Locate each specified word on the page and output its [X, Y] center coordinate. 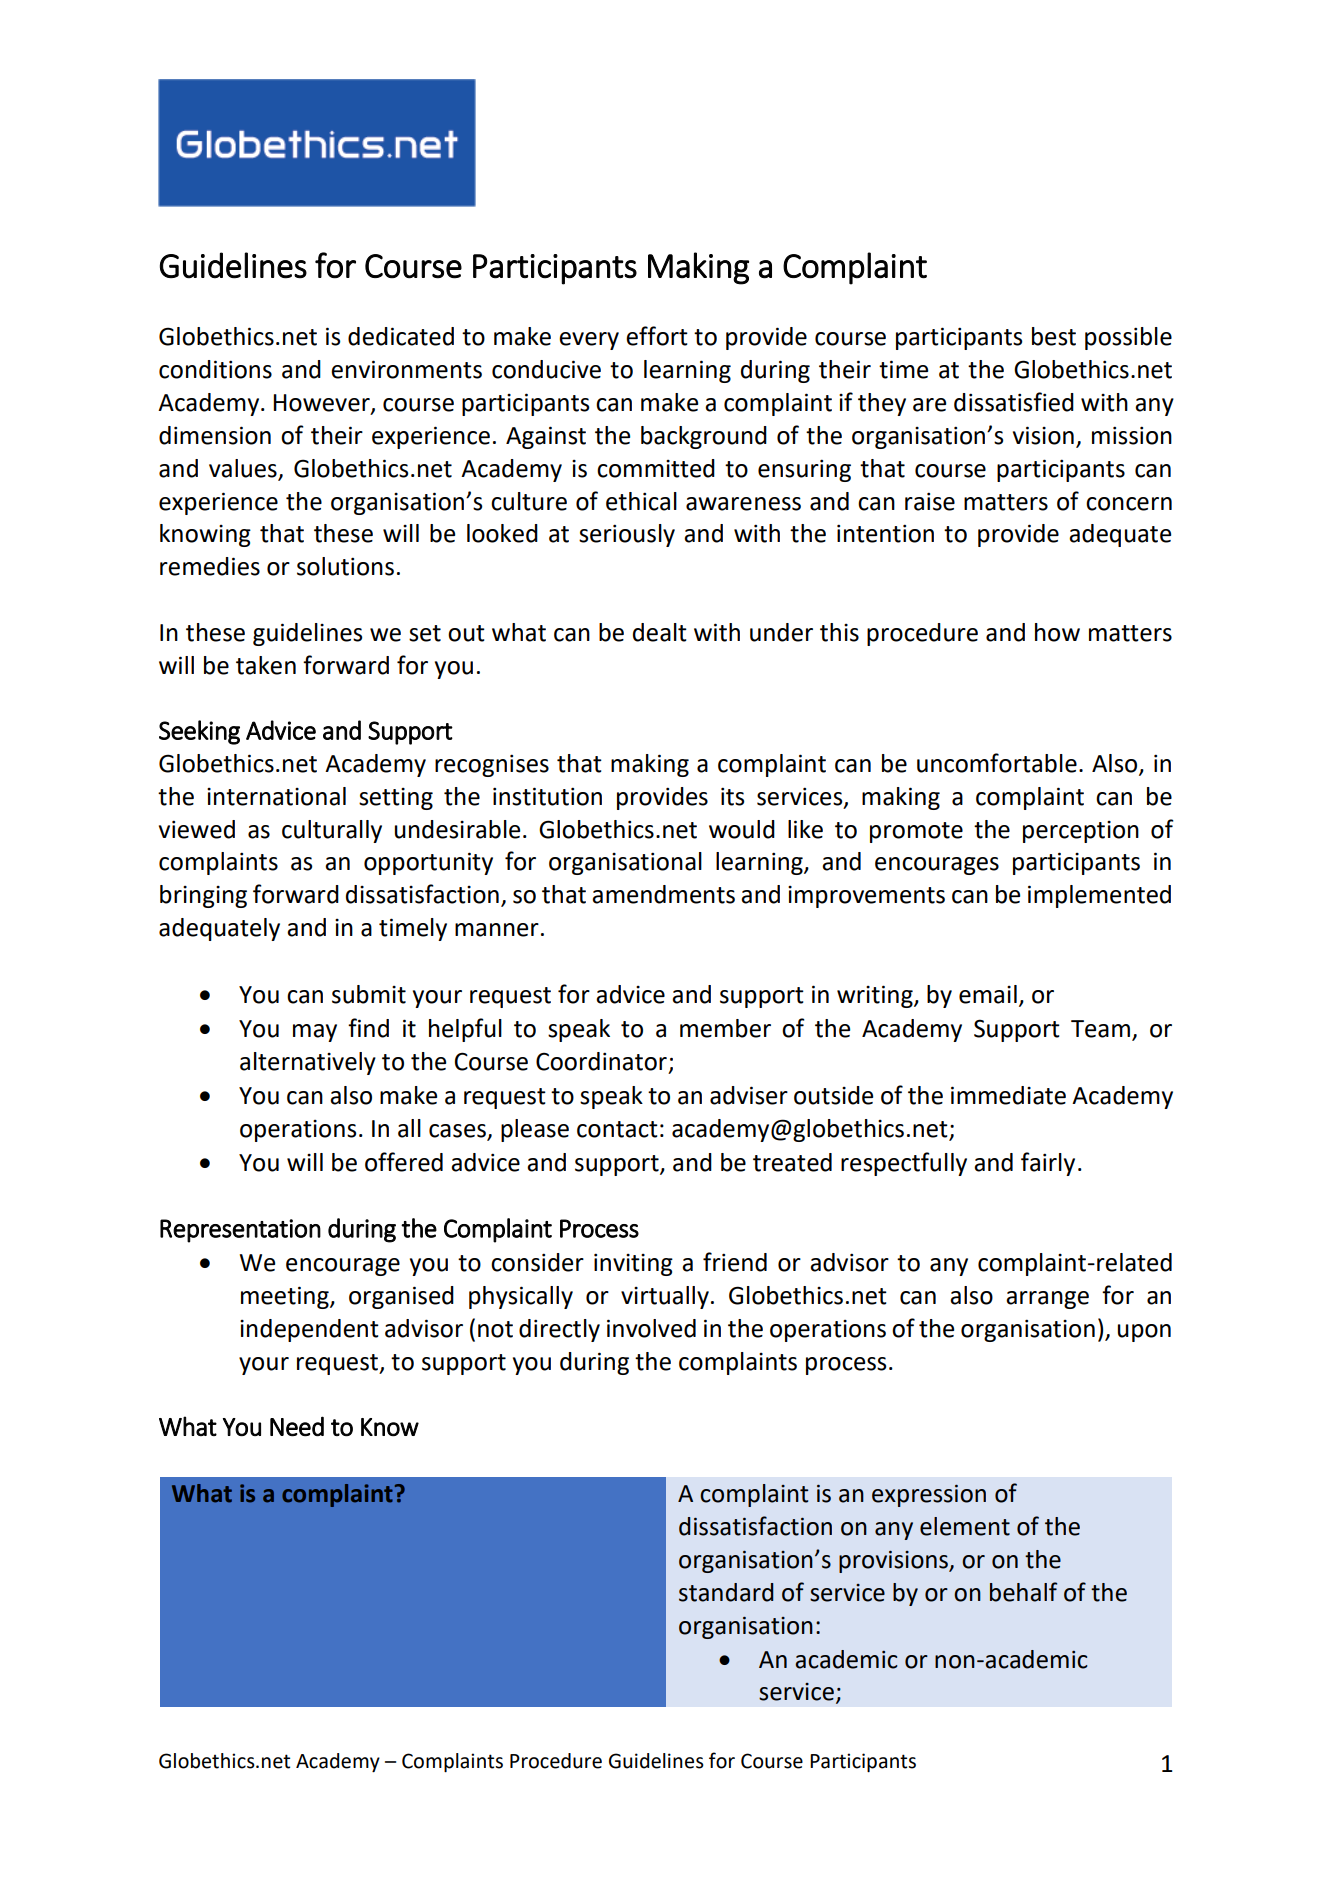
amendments [663, 894]
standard [726, 1592]
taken [266, 665]
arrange [1047, 1300]
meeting [286, 1297]
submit [369, 994]
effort [657, 336]
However [322, 404]
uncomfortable [997, 763]
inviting [633, 1264]
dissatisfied [1014, 402]
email [988, 994]
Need [297, 1426]
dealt [660, 632]
